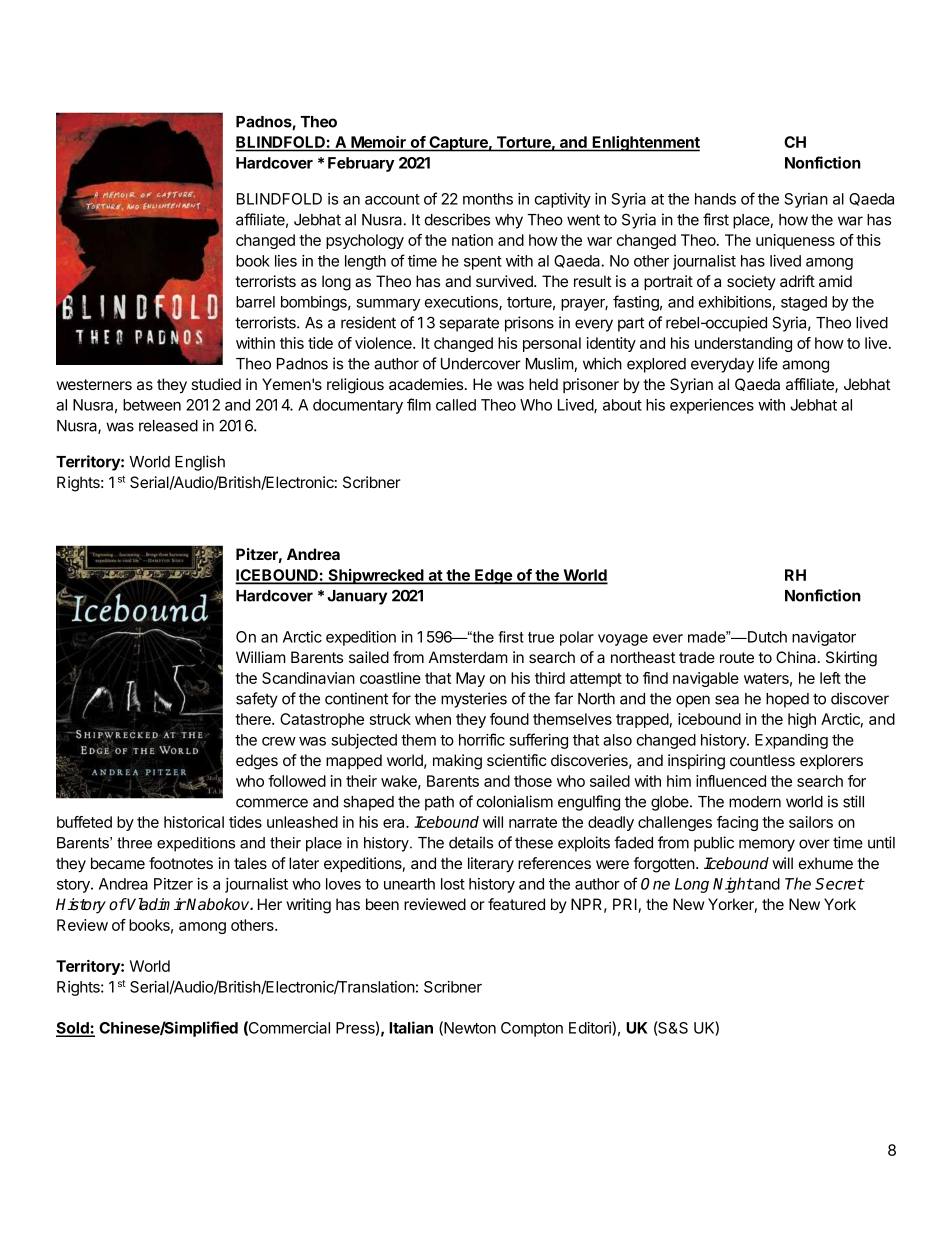  What do you see at coordinates (532, 1029) in the document?
I see `Compton` at bounding box center [532, 1029].
